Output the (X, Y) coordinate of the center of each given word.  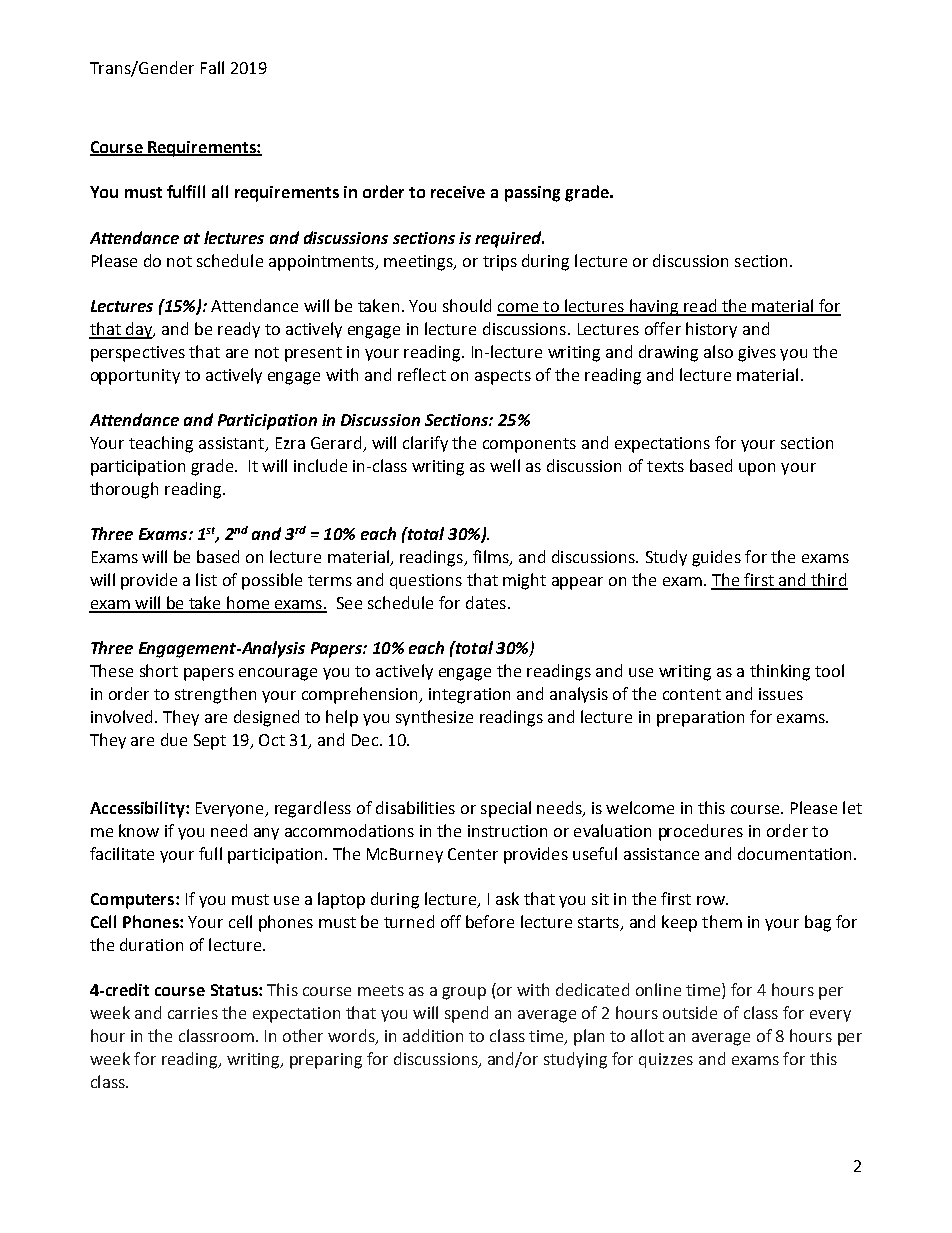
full (210, 853)
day (138, 330)
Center (473, 854)
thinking (780, 672)
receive (458, 192)
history (711, 330)
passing (532, 194)
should (467, 305)
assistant (233, 444)
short (159, 670)
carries (193, 1013)
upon (757, 469)
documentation (796, 853)
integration (469, 696)
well (505, 465)
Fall (212, 67)
